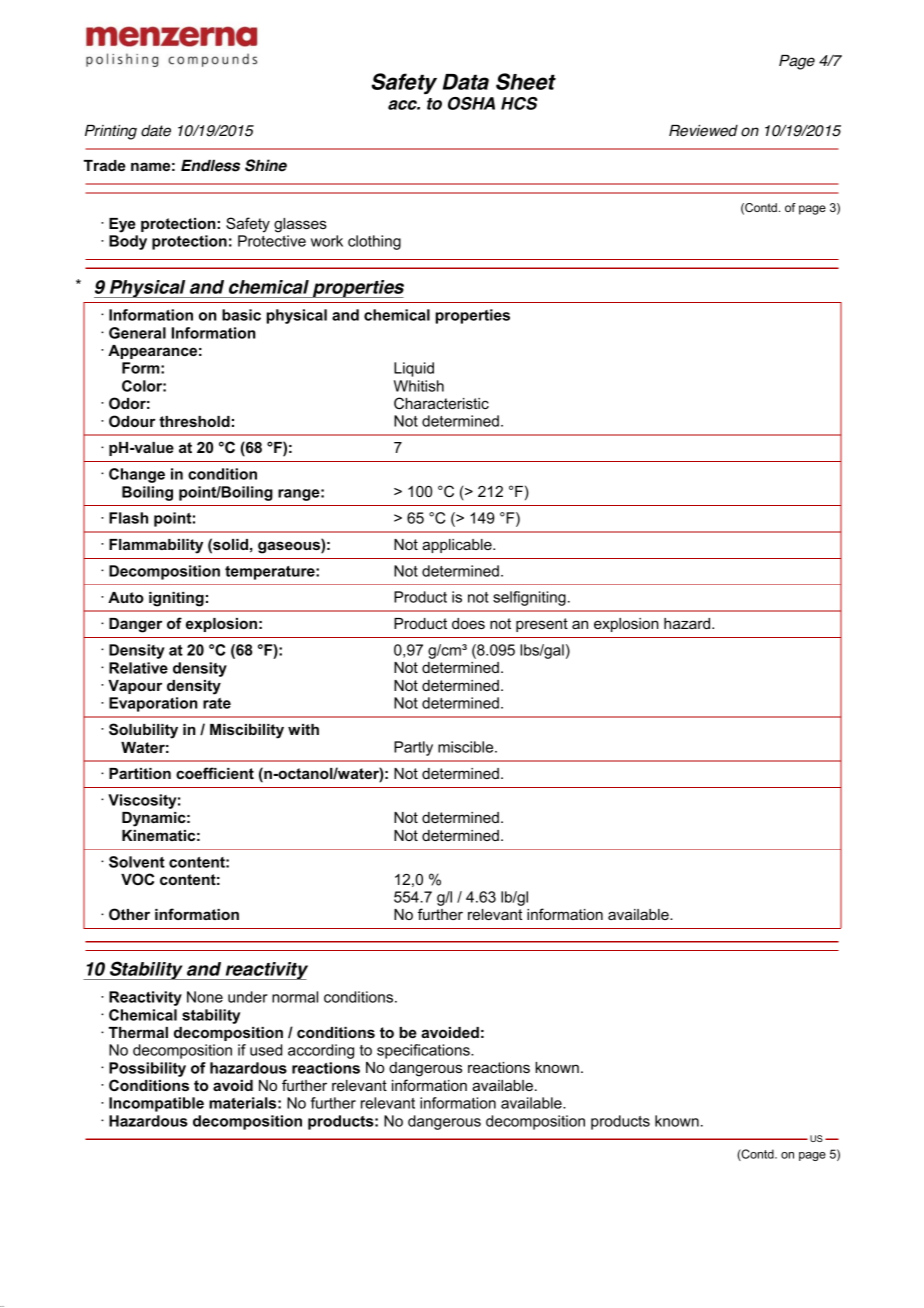 The width and height of the screenshot is (924, 1308). I want to click on Partly, so click(413, 748).
